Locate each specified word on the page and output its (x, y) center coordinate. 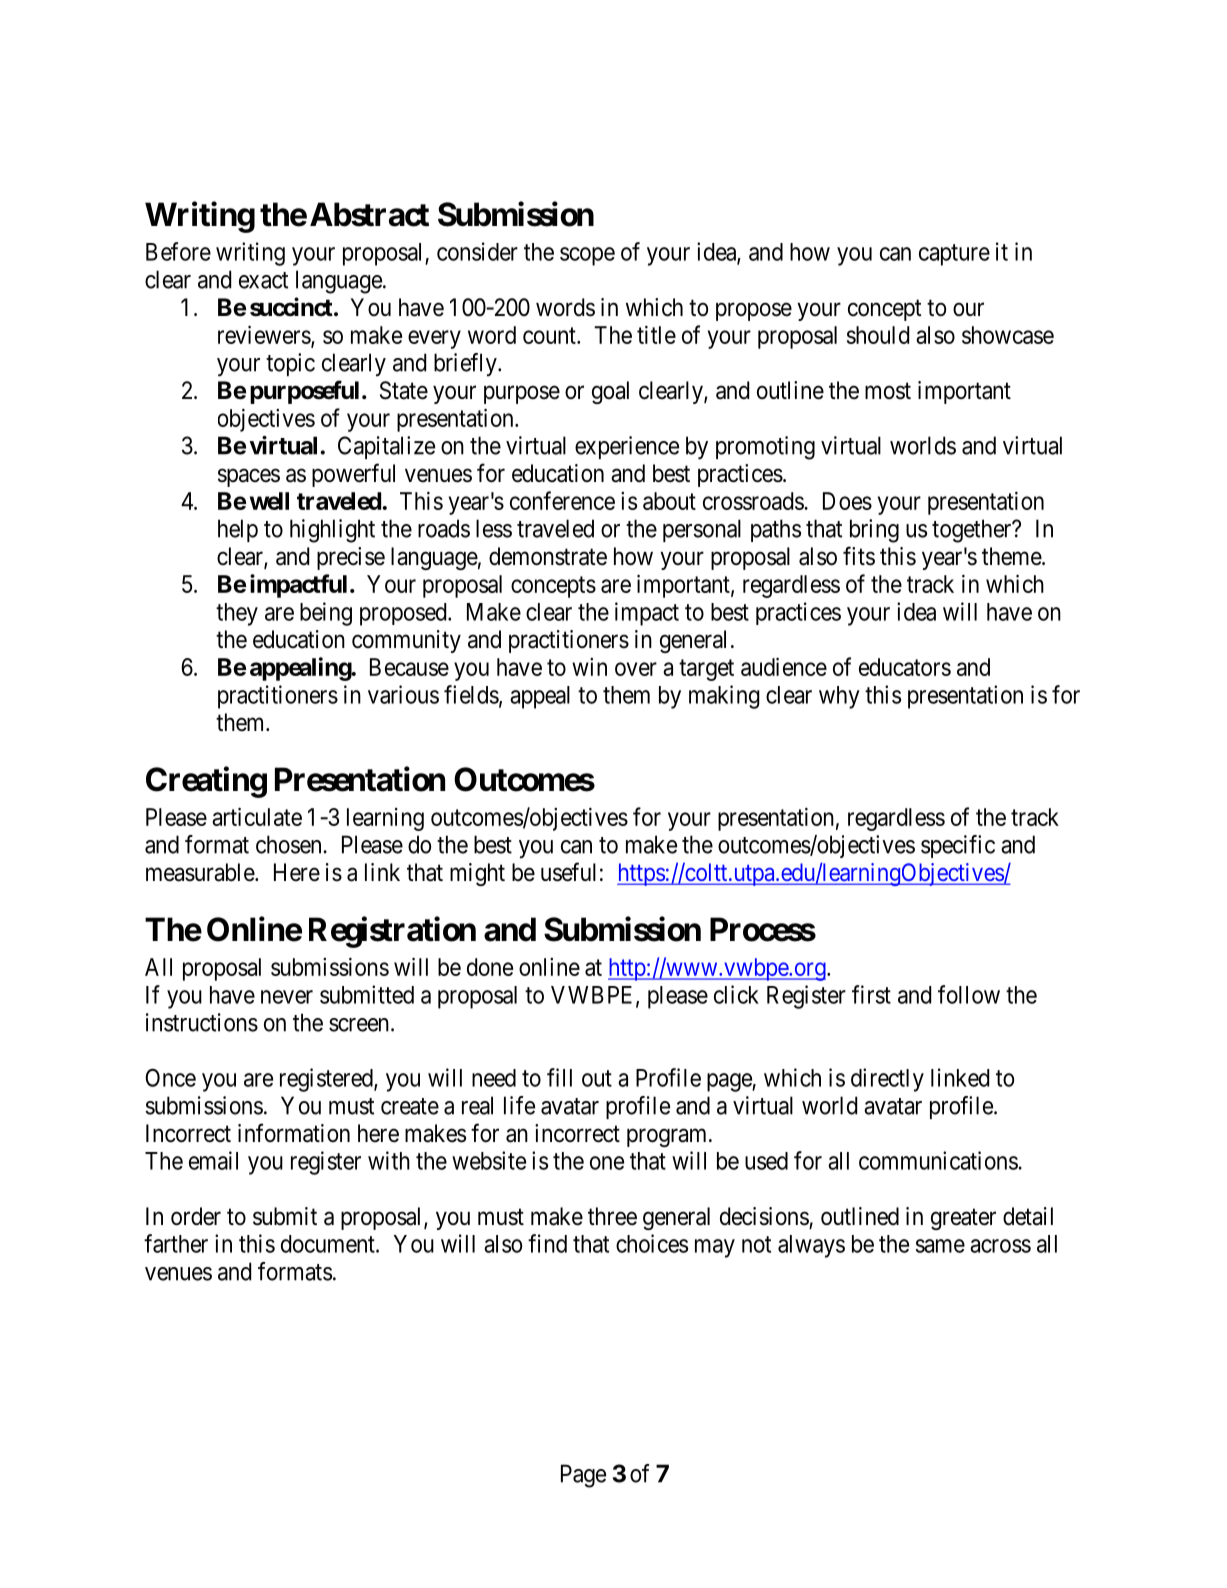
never (287, 997)
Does (847, 501)
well (269, 501)
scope (587, 256)
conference (562, 500)
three (612, 1216)
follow (969, 994)
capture (954, 255)
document (329, 1244)
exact (263, 280)
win (589, 667)
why (839, 697)
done (490, 967)
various (403, 694)
